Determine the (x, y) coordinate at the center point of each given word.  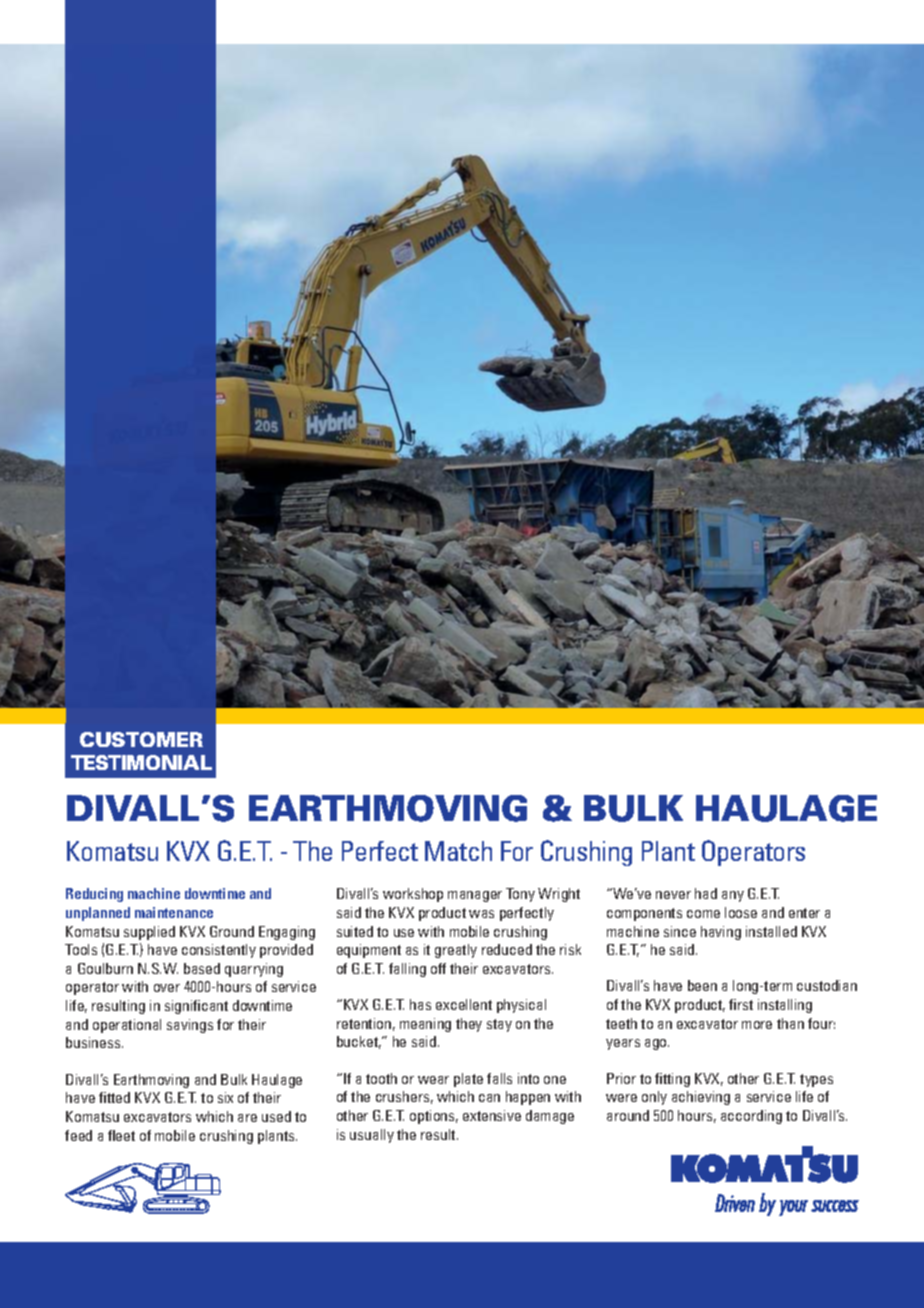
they (469, 1025)
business (94, 1042)
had (706, 893)
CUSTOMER (141, 739)
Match (458, 851)
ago (657, 1044)
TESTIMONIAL (141, 762)
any (733, 896)
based (202, 968)
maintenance (174, 912)
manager (475, 896)
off (438, 968)
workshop (413, 895)
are (247, 1118)
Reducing (94, 895)
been (702, 985)
